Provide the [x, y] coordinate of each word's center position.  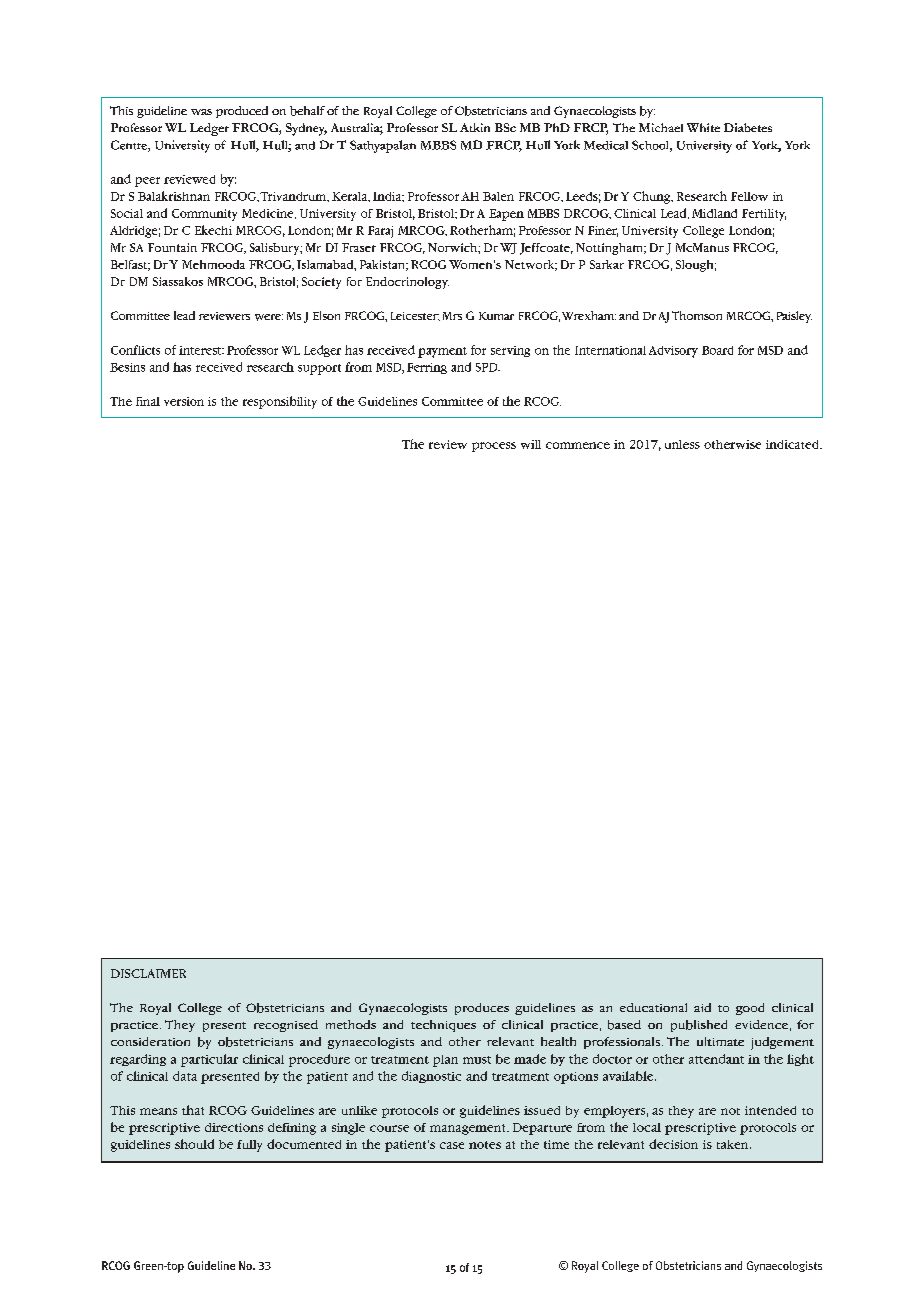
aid [702, 1007]
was [201, 112]
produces [482, 1009]
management [469, 1129]
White [703, 127]
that [193, 1110]
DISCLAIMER [148, 973]
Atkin [475, 127]
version [184, 401]
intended [770, 1110]
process [494, 447]
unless [682, 444]
